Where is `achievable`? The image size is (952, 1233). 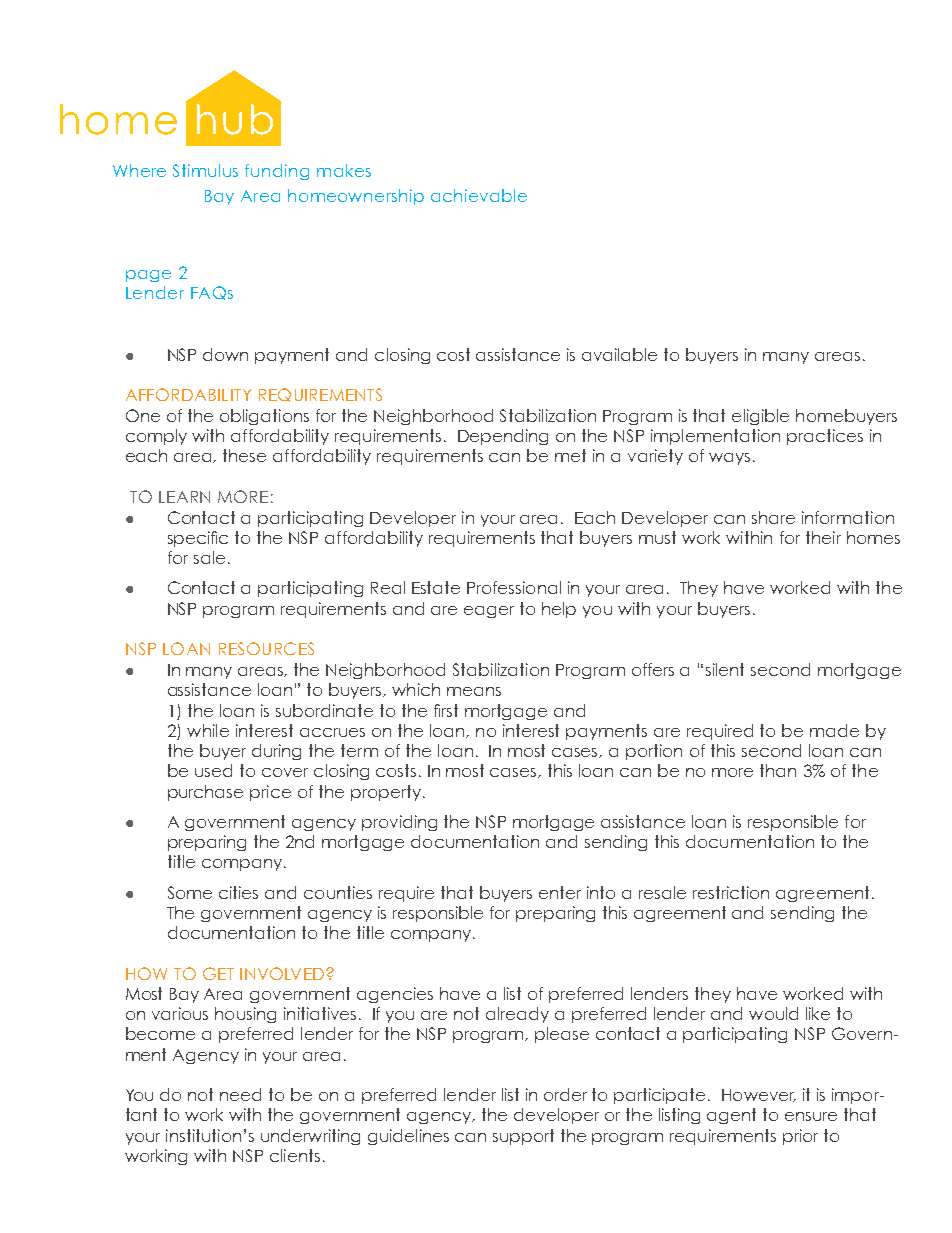 achievable is located at coordinates (479, 195).
